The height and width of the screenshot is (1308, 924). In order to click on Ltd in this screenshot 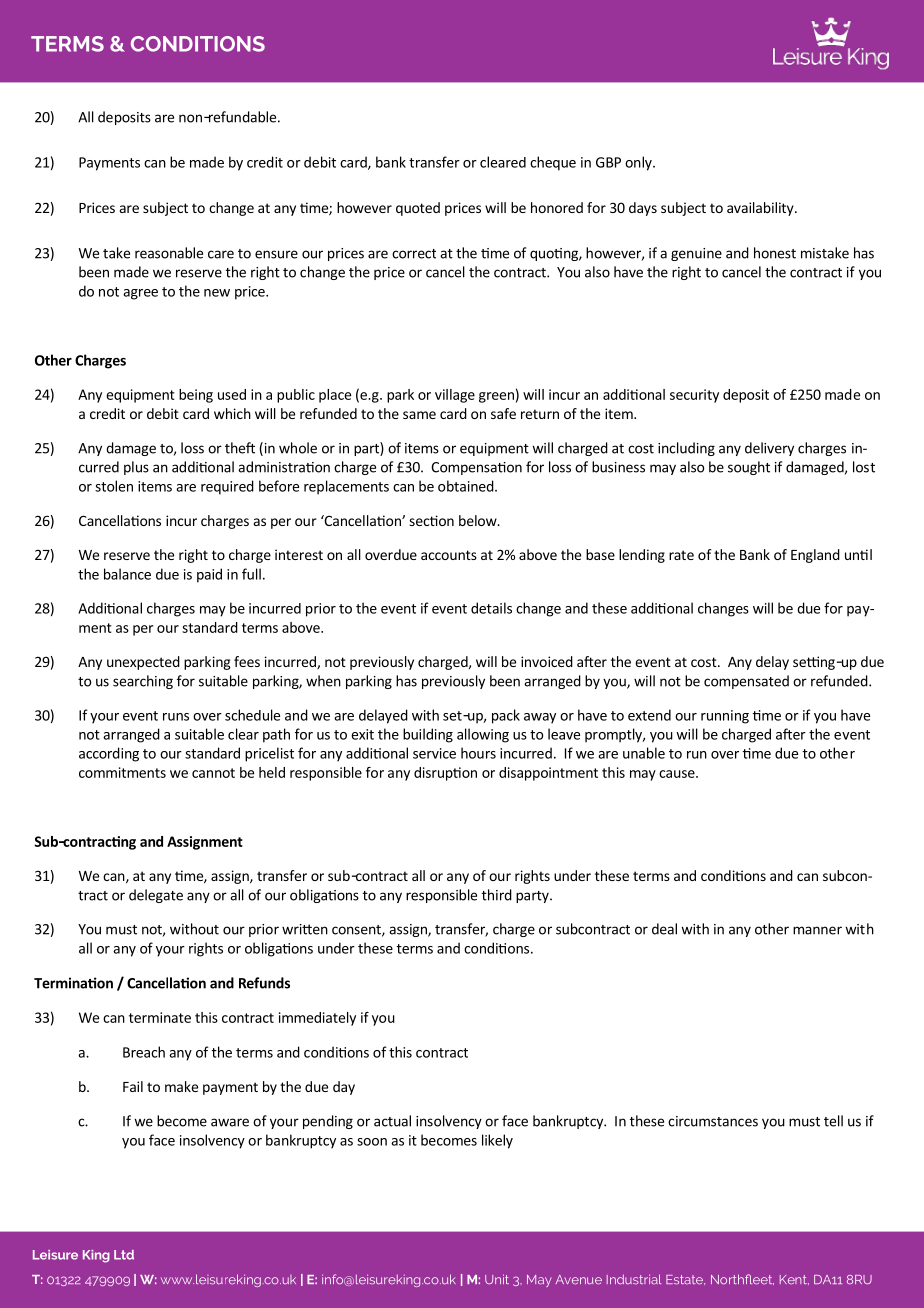, I will do `click(124, 1255)`.
